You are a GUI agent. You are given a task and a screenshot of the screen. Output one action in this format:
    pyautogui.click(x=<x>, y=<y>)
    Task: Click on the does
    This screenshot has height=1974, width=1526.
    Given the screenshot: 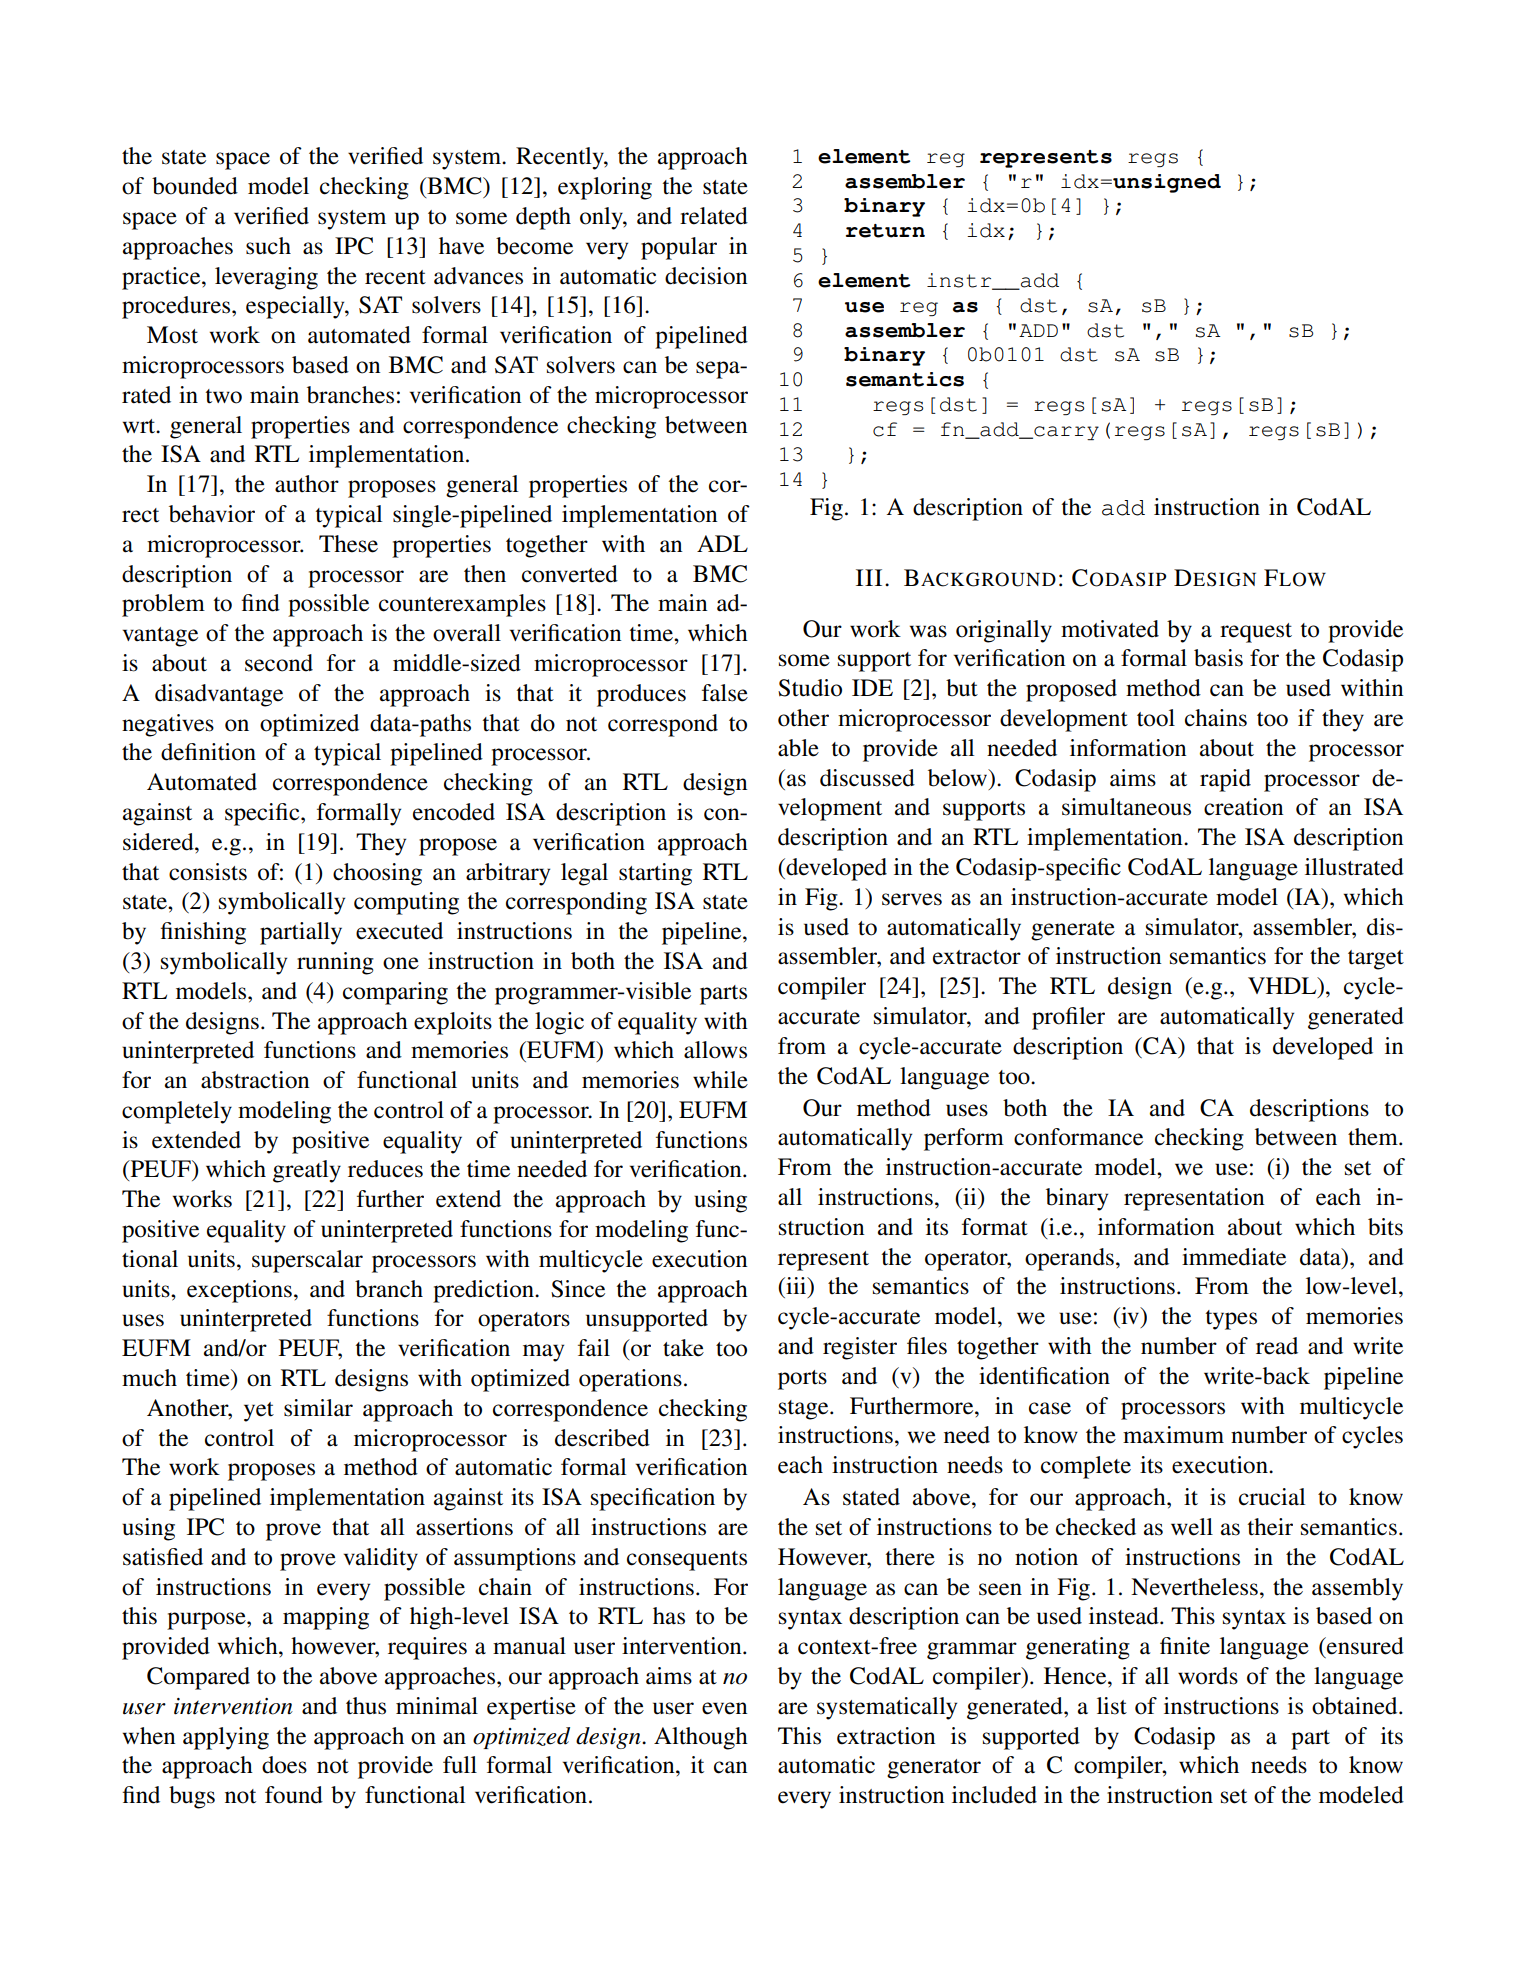 What is the action you would take?
    pyautogui.click(x=284, y=1765)
